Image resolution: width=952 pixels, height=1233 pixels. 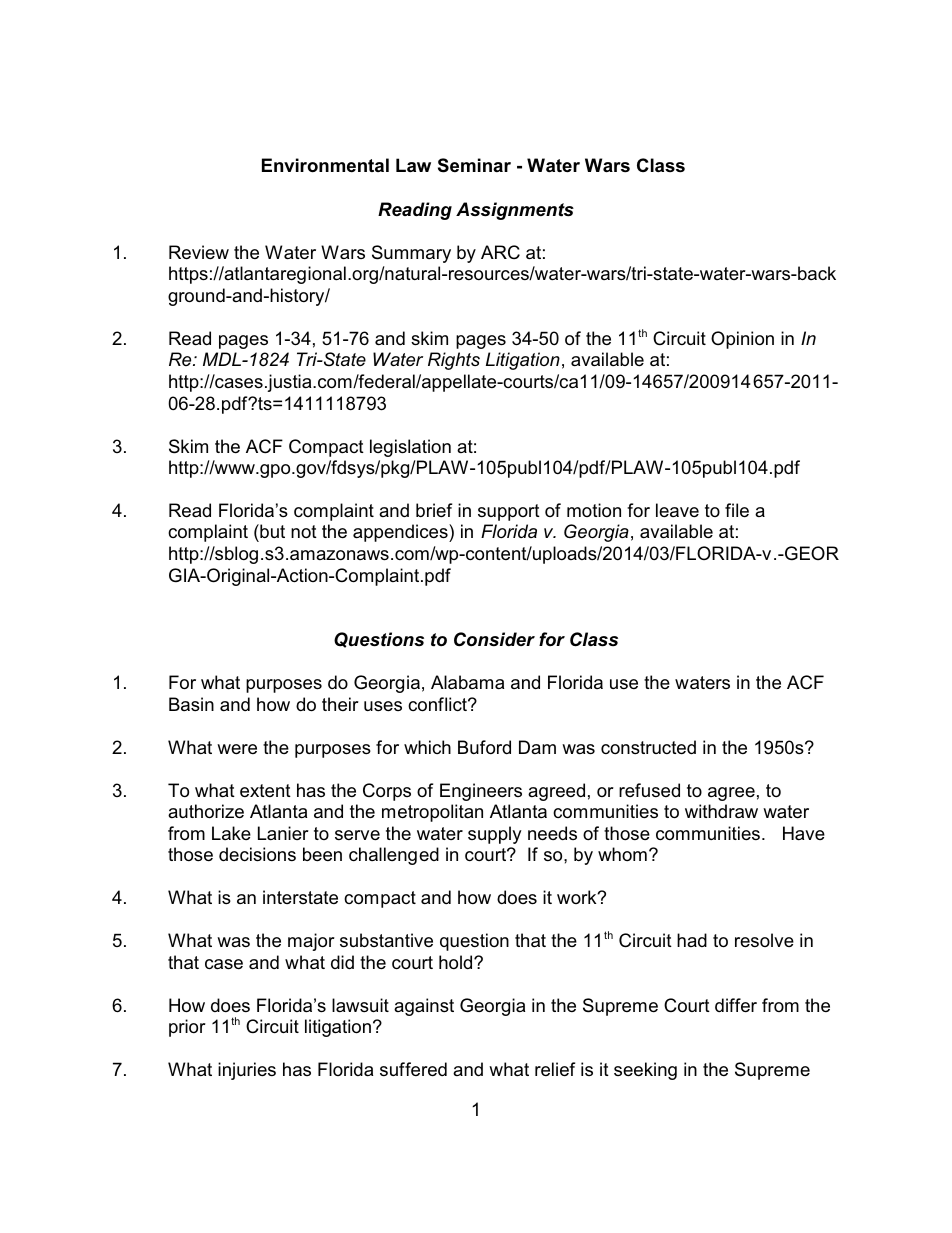 What do you see at coordinates (555, 1069) in the image?
I see `relief` at bounding box center [555, 1069].
